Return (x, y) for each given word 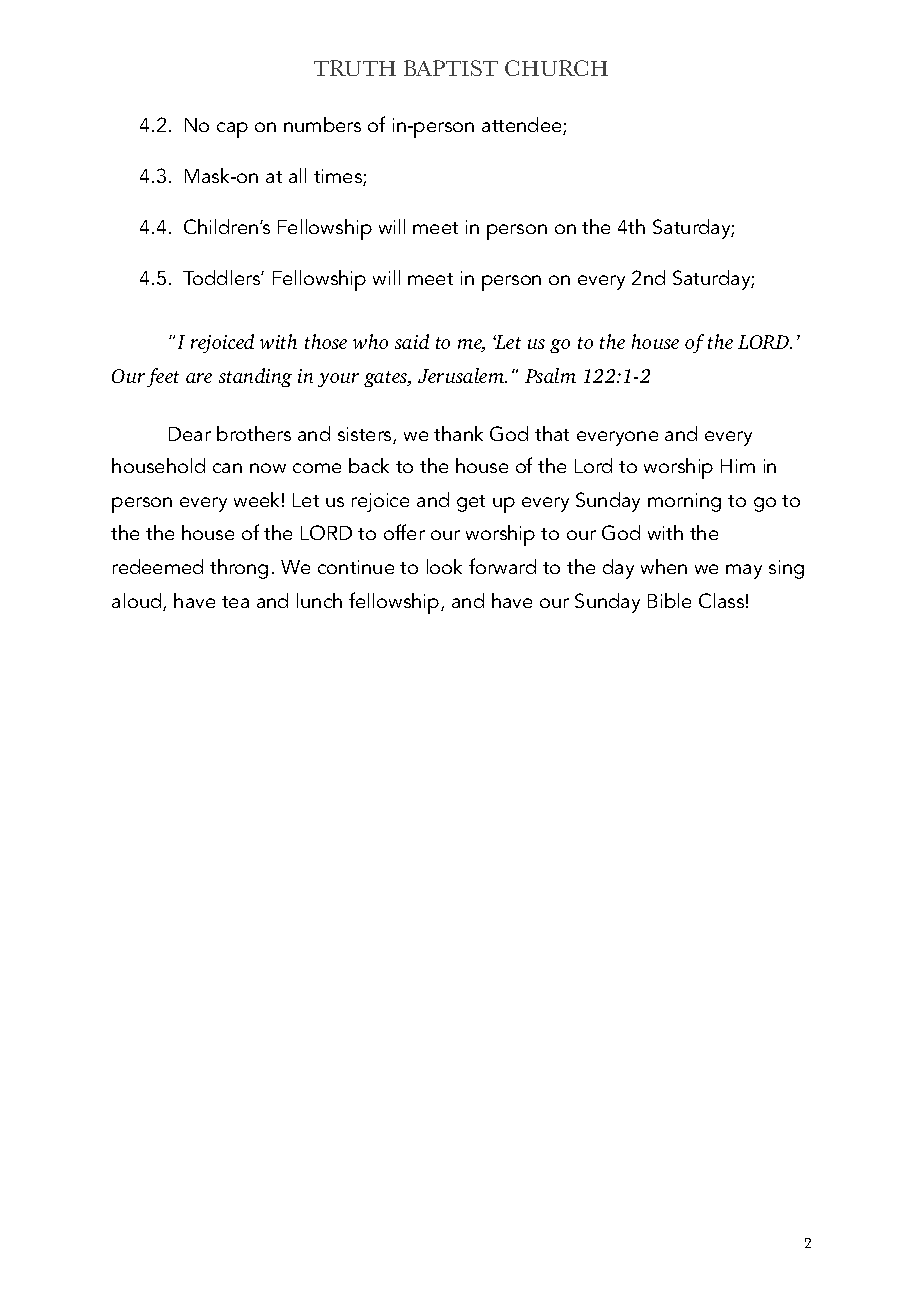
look (444, 566)
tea (235, 602)
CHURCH (556, 68)
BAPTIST (451, 68)
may (744, 571)
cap (232, 130)
